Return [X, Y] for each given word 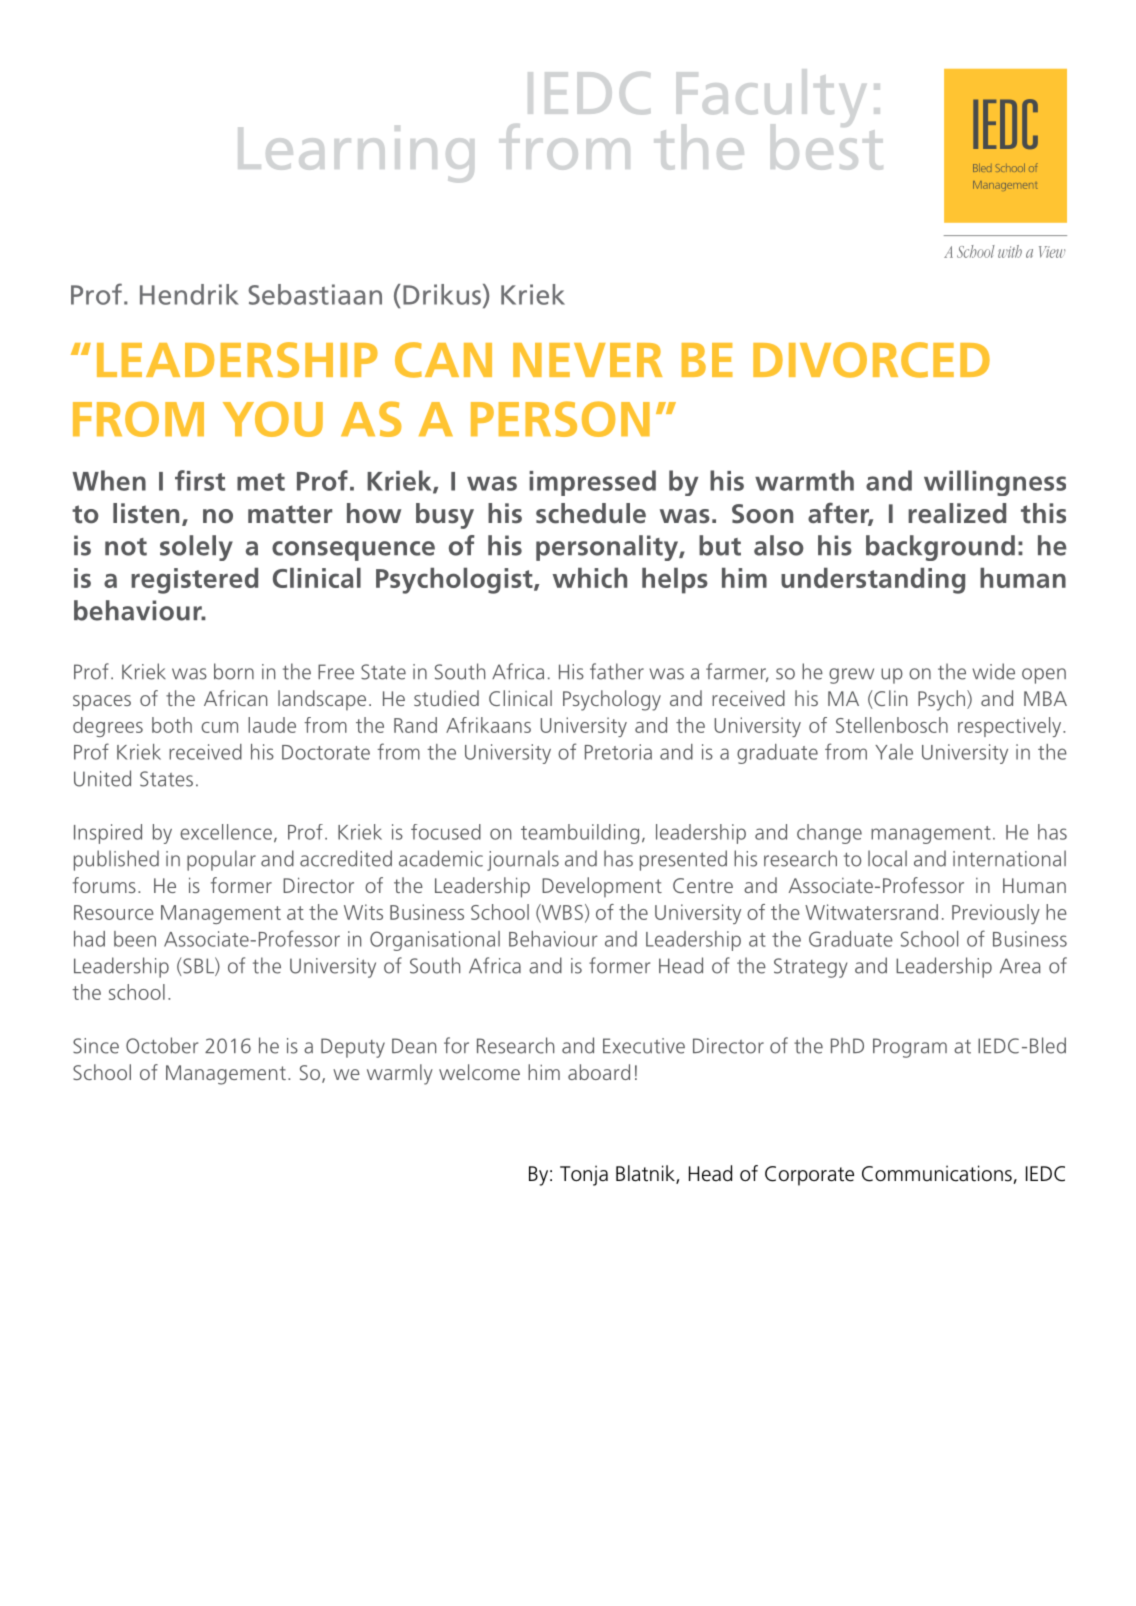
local [887, 858]
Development [602, 887]
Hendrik [189, 294]
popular [221, 860]
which [590, 578]
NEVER [587, 360]
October [162, 1045]
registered [194, 581]
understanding [873, 581]
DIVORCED [871, 360]
